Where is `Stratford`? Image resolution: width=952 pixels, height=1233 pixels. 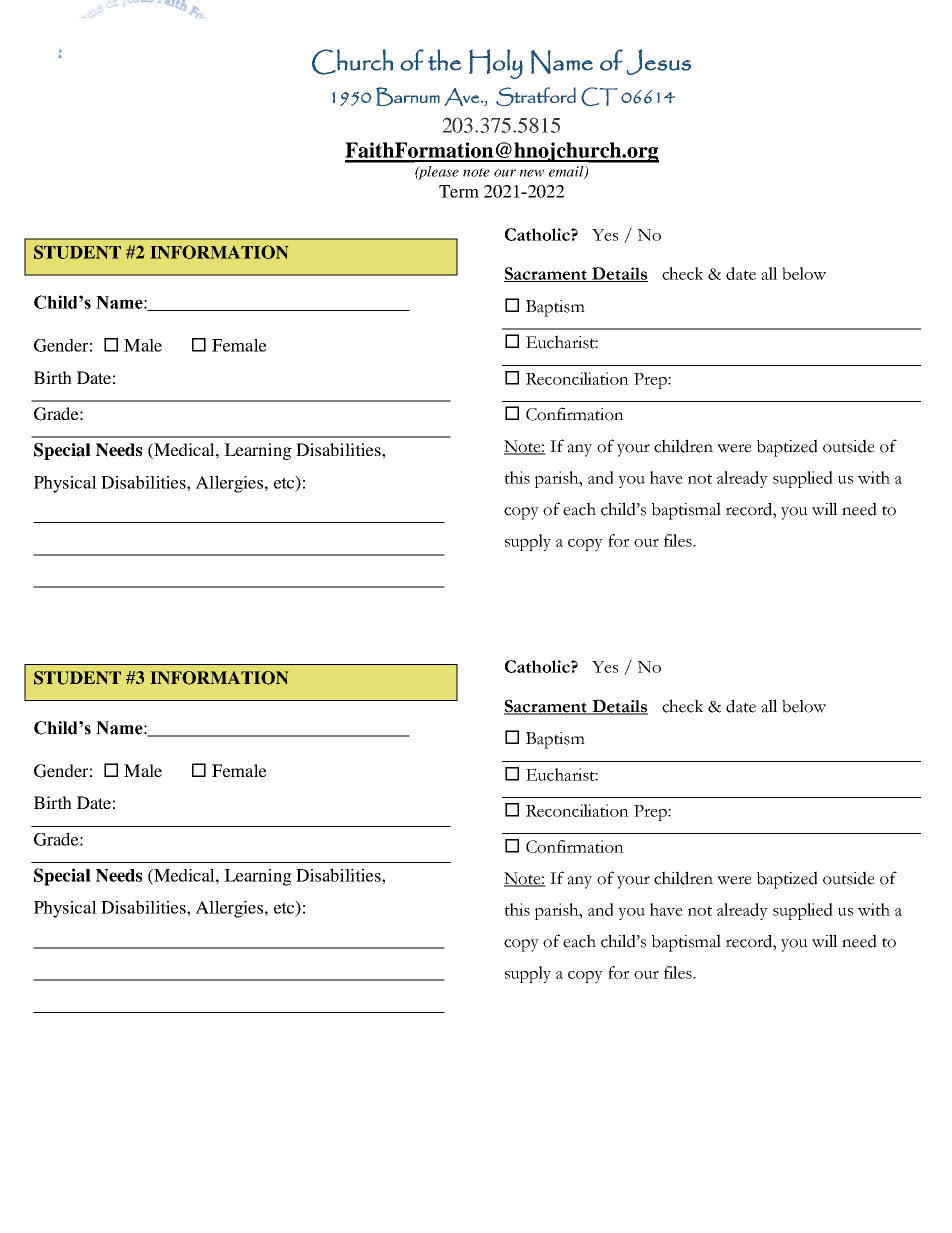
Stratford is located at coordinates (536, 96).
